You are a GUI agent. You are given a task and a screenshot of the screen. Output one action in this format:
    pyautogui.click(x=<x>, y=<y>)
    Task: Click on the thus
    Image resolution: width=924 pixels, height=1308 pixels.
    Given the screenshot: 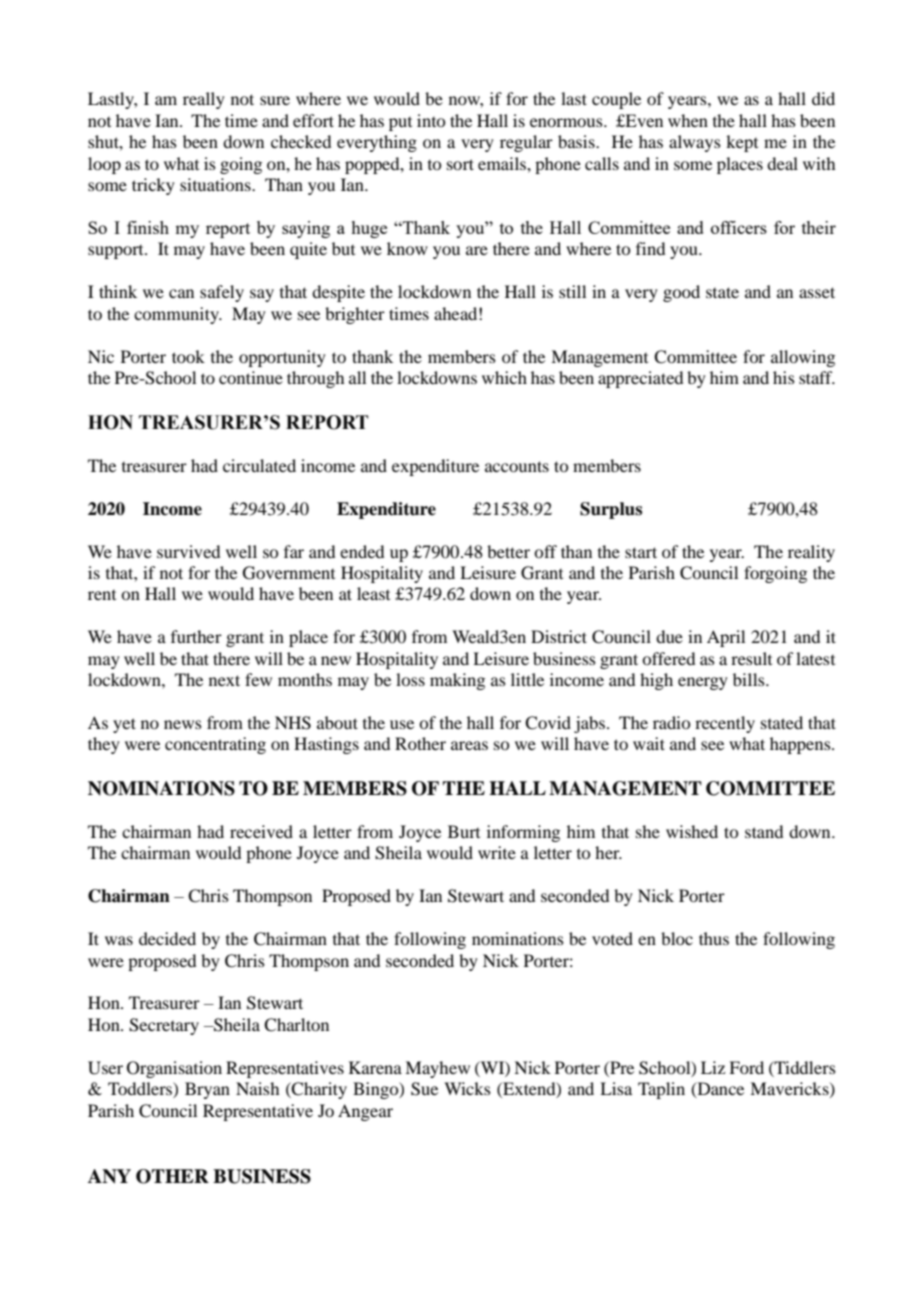 What is the action you would take?
    pyautogui.click(x=714, y=938)
